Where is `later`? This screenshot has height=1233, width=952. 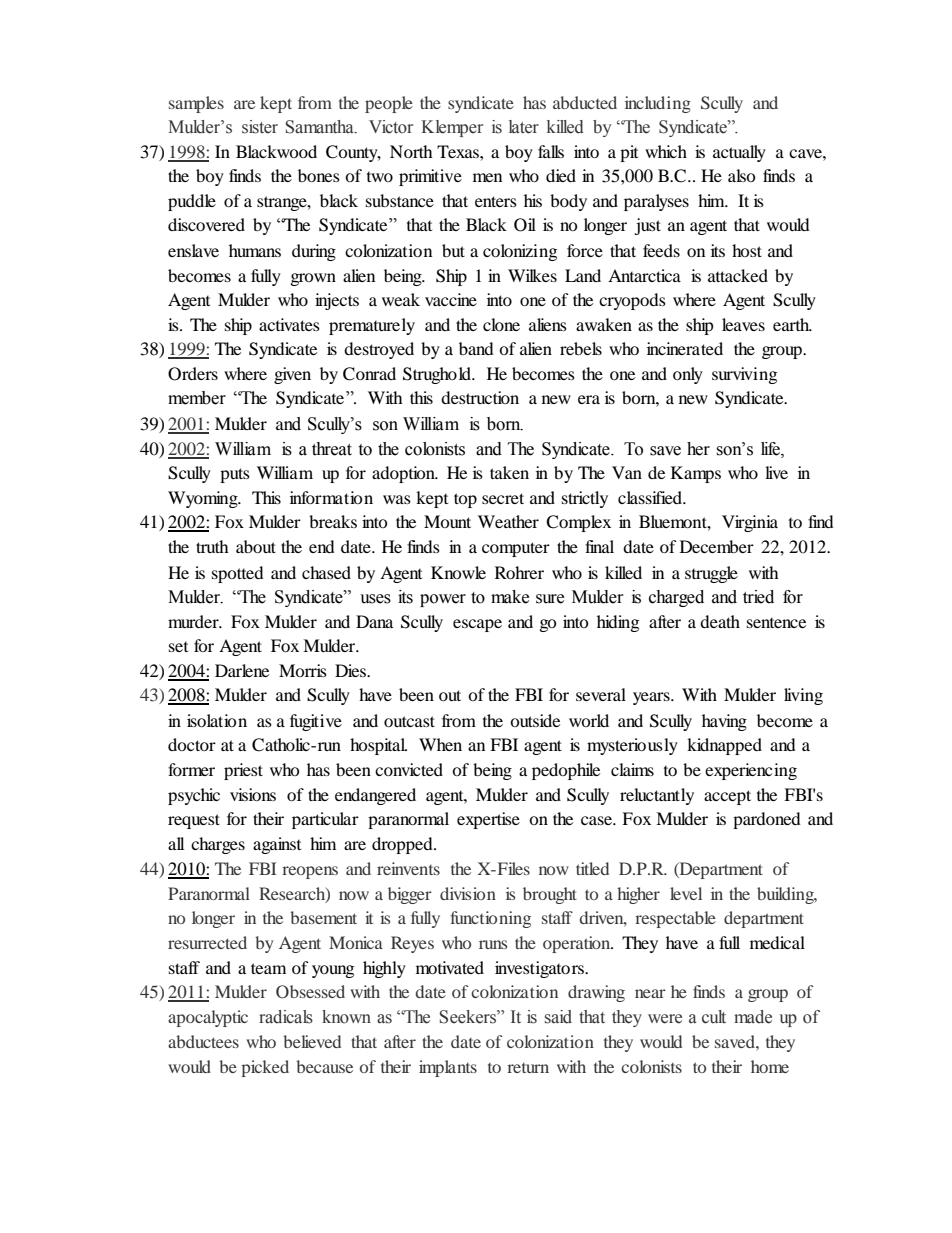 later is located at coordinates (524, 127).
